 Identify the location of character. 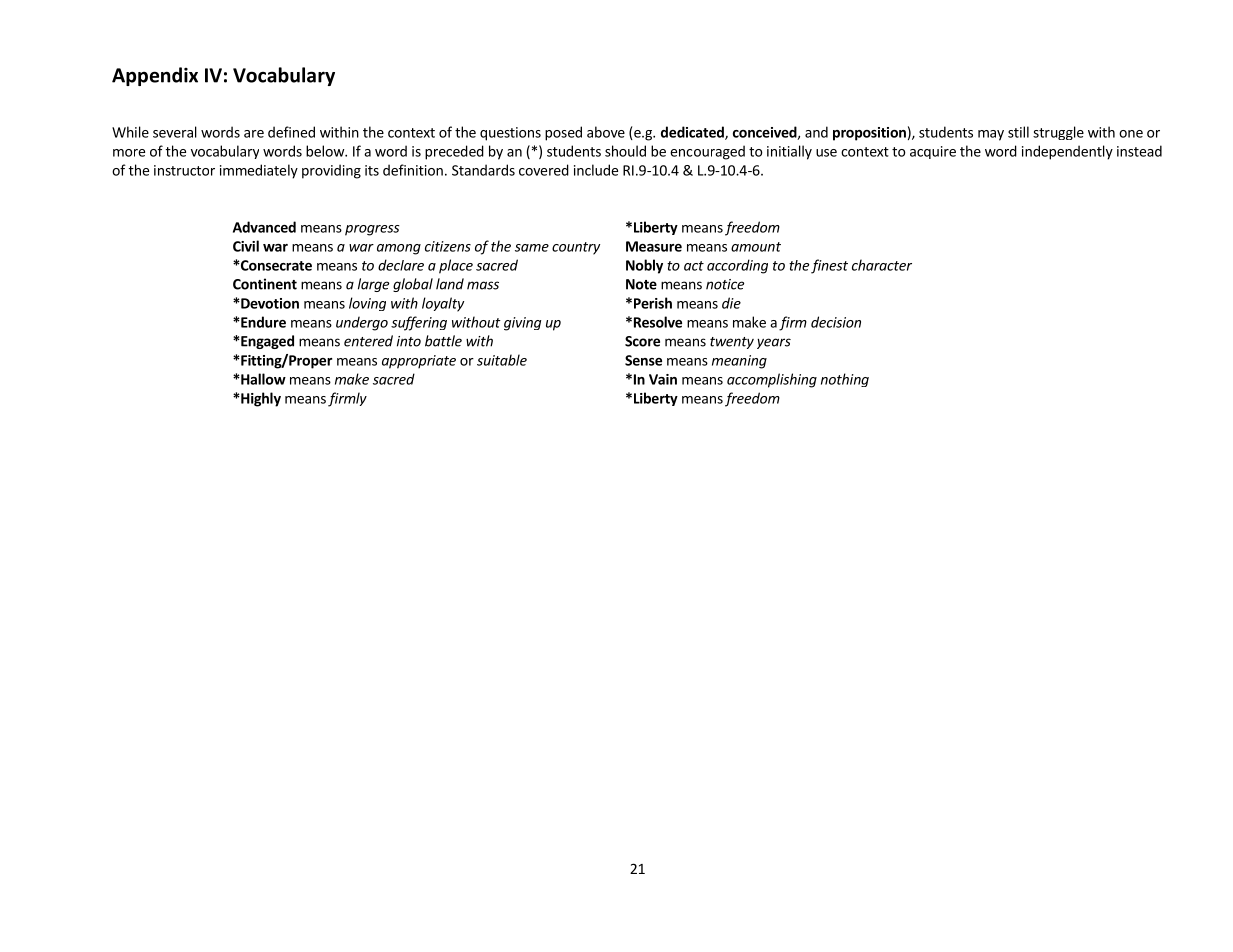
(882, 265).
